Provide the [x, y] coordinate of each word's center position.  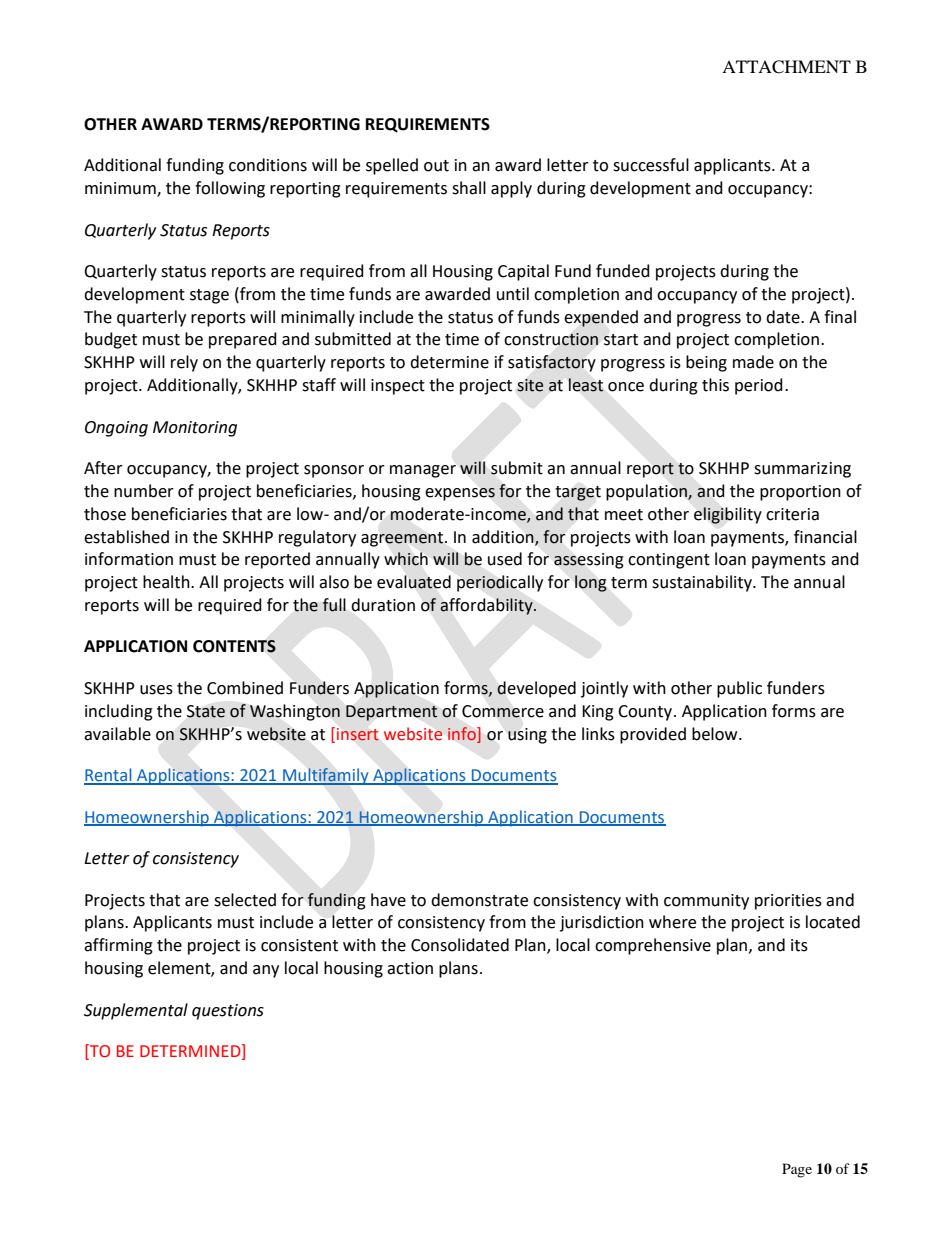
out [436, 166]
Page [797, 1170]
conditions [268, 165]
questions [228, 1012]
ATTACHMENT [786, 67]
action [410, 968]
